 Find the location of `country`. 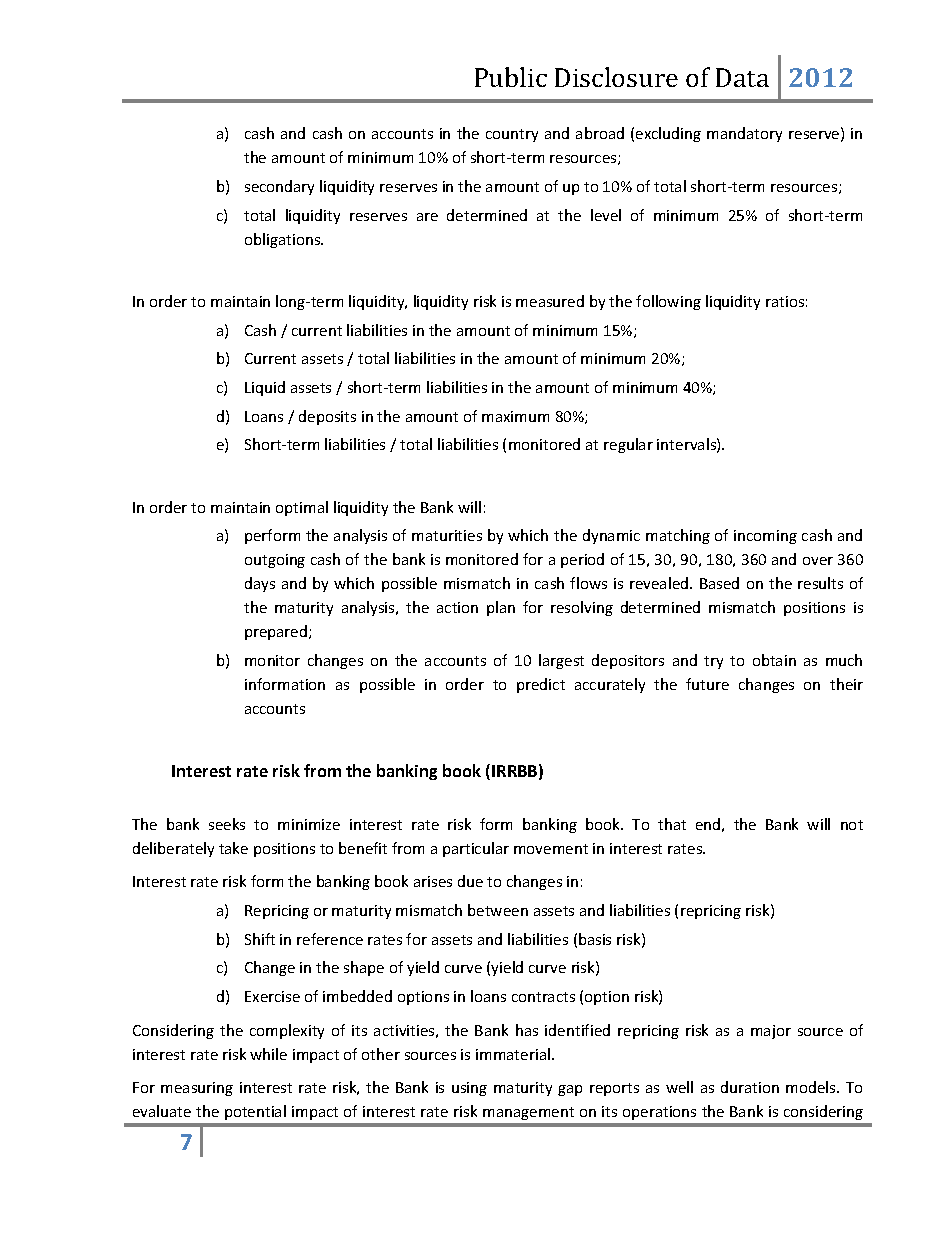

country is located at coordinates (512, 135).
